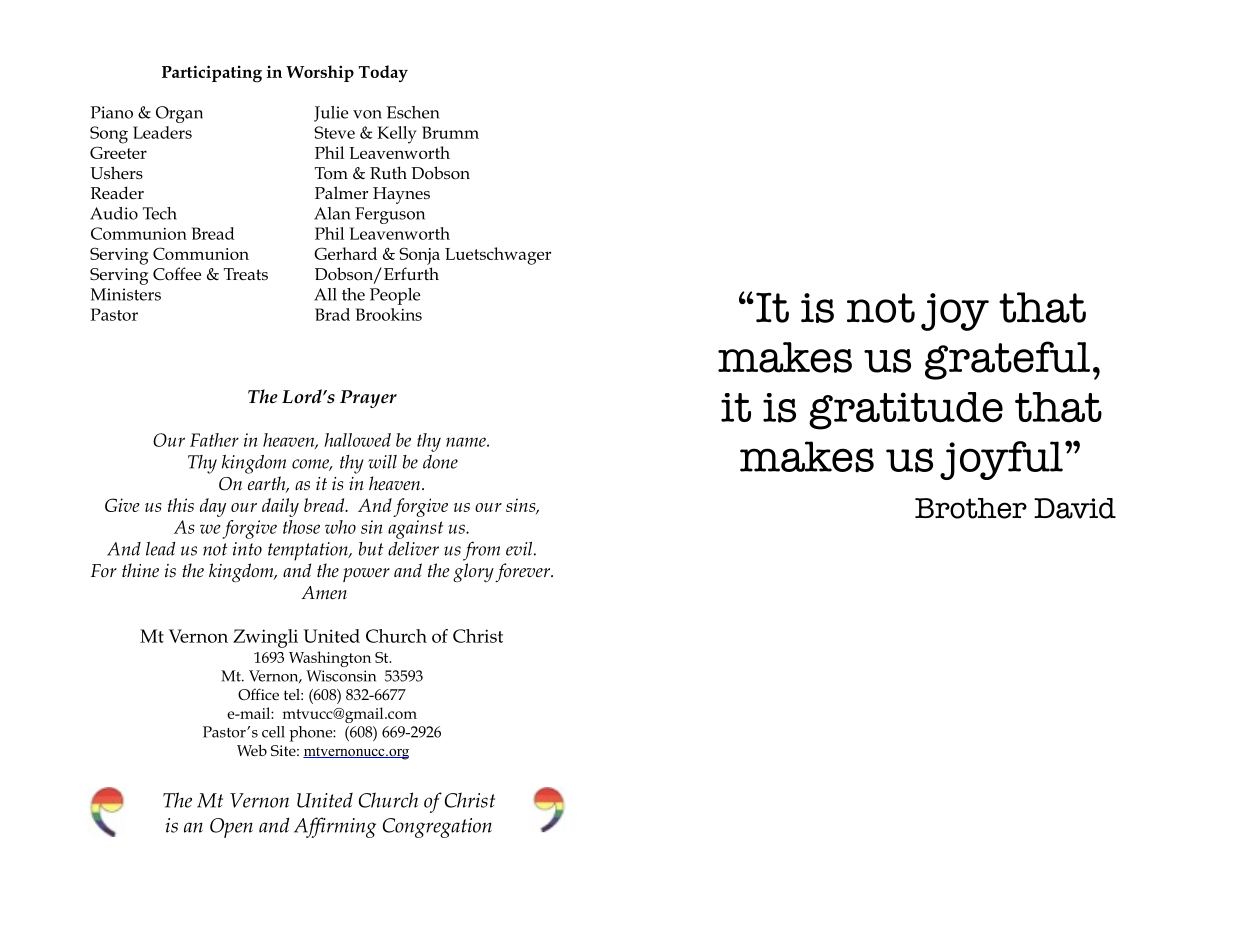  Describe the element at coordinates (247, 549) in the image. I see `into` at that location.
